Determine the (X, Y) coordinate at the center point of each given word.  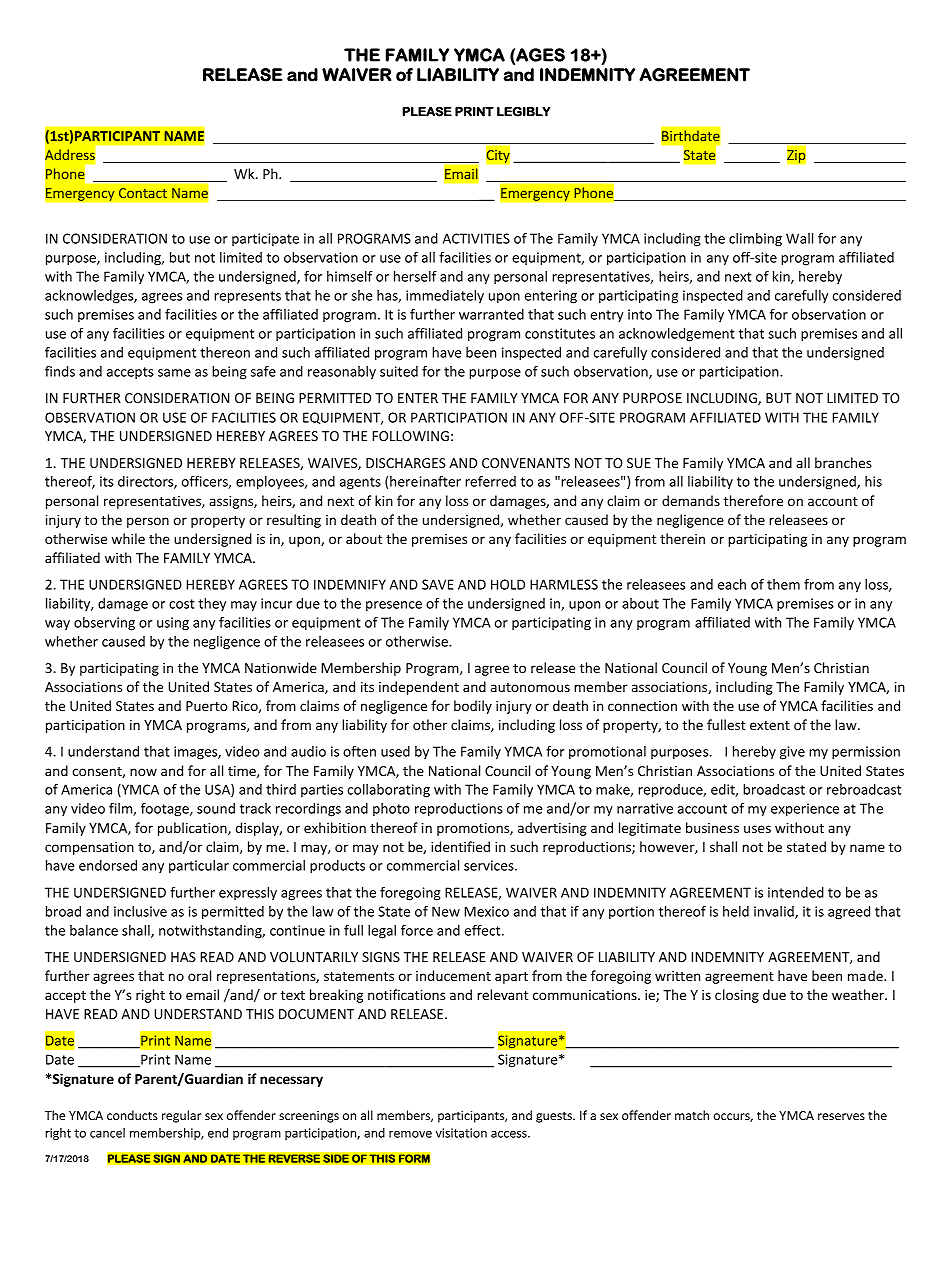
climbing (755, 240)
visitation (461, 1133)
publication (193, 829)
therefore (753, 500)
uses (757, 829)
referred (490, 481)
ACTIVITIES (476, 238)
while (128, 538)
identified (460, 846)
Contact (143, 193)
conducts (132, 1115)
